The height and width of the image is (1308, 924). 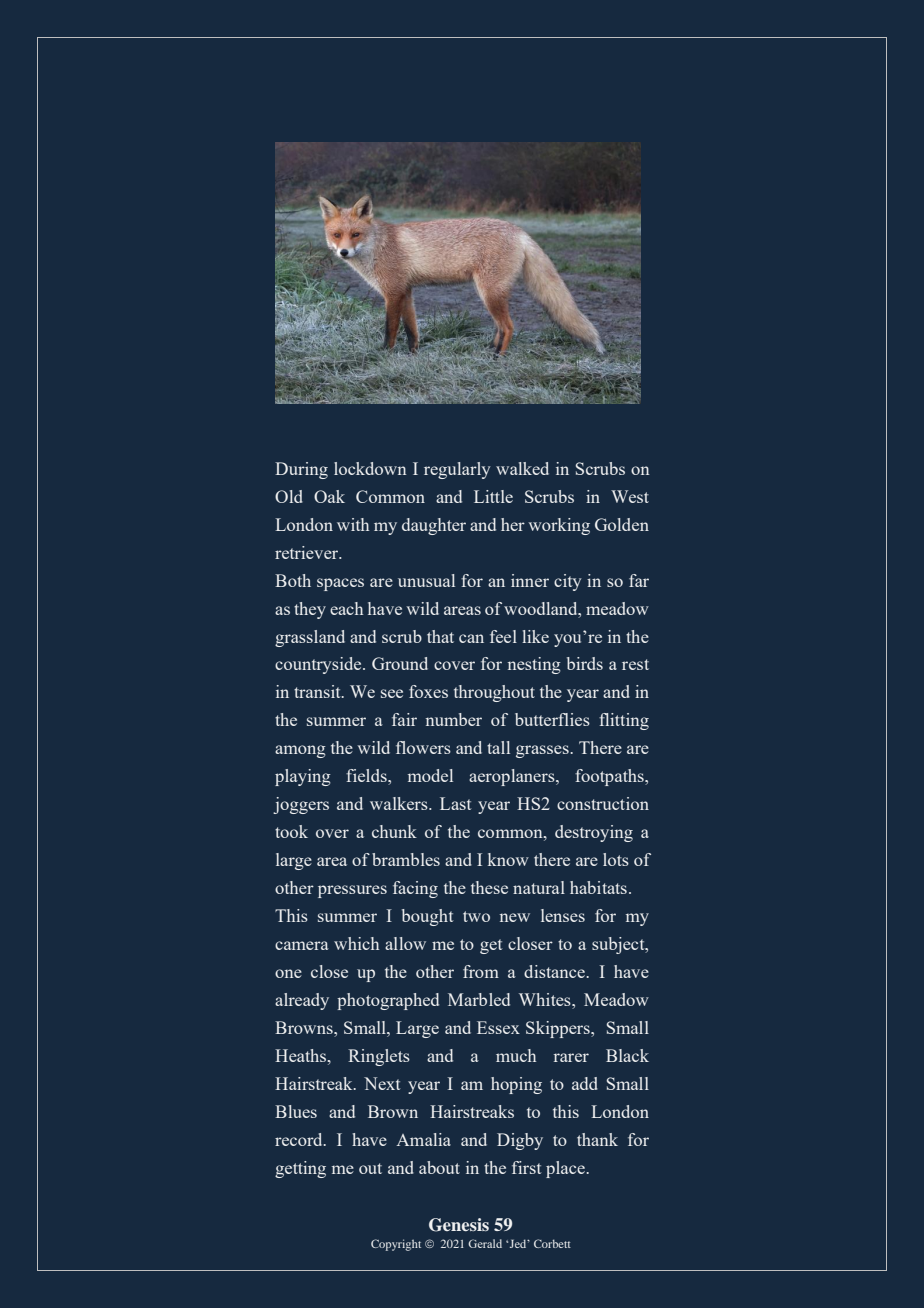 What do you see at coordinates (300, 751) in the image?
I see `among` at bounding box center [300, 751].
